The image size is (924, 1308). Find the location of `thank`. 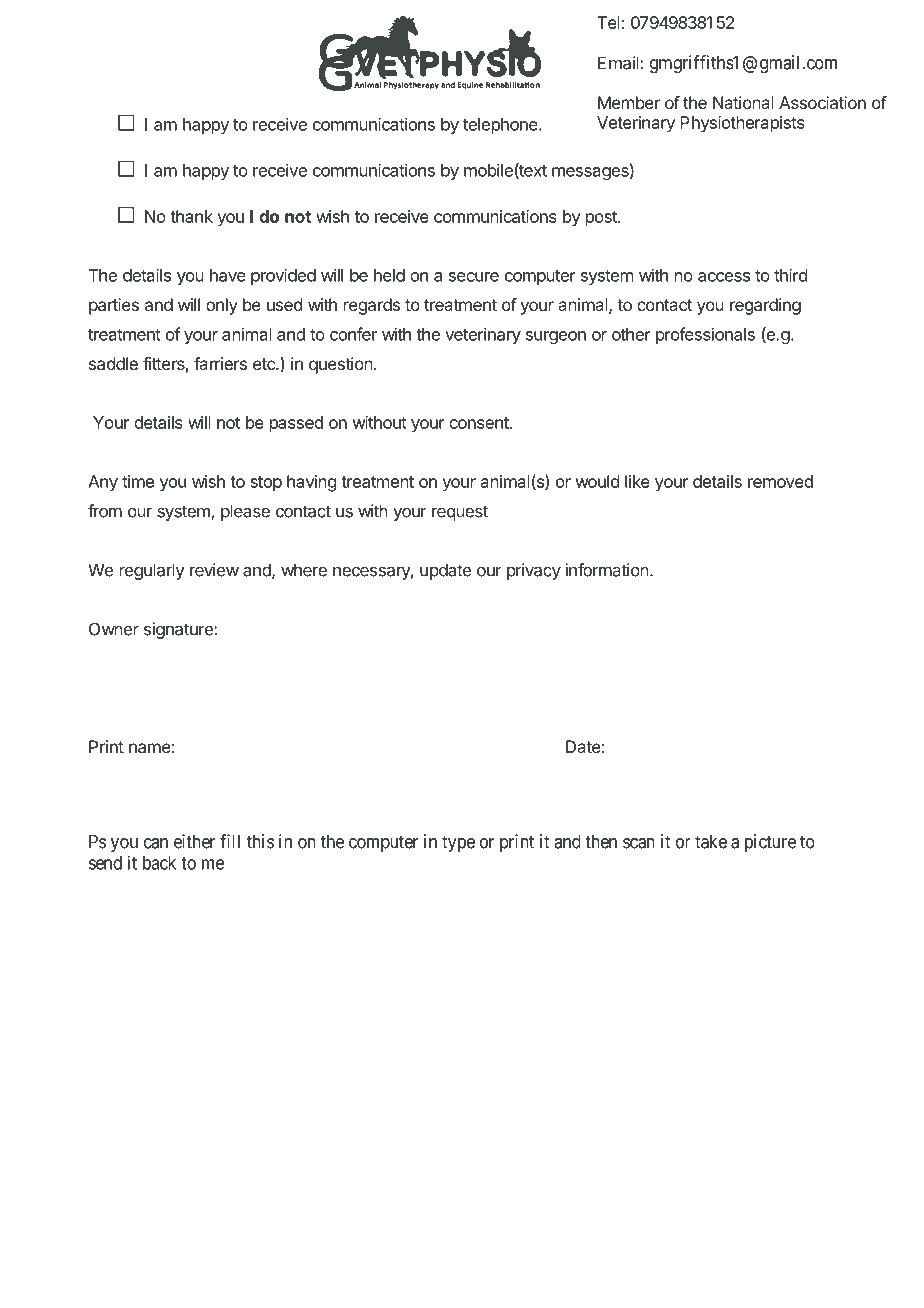

thank is located at coordinates (191, 216).
